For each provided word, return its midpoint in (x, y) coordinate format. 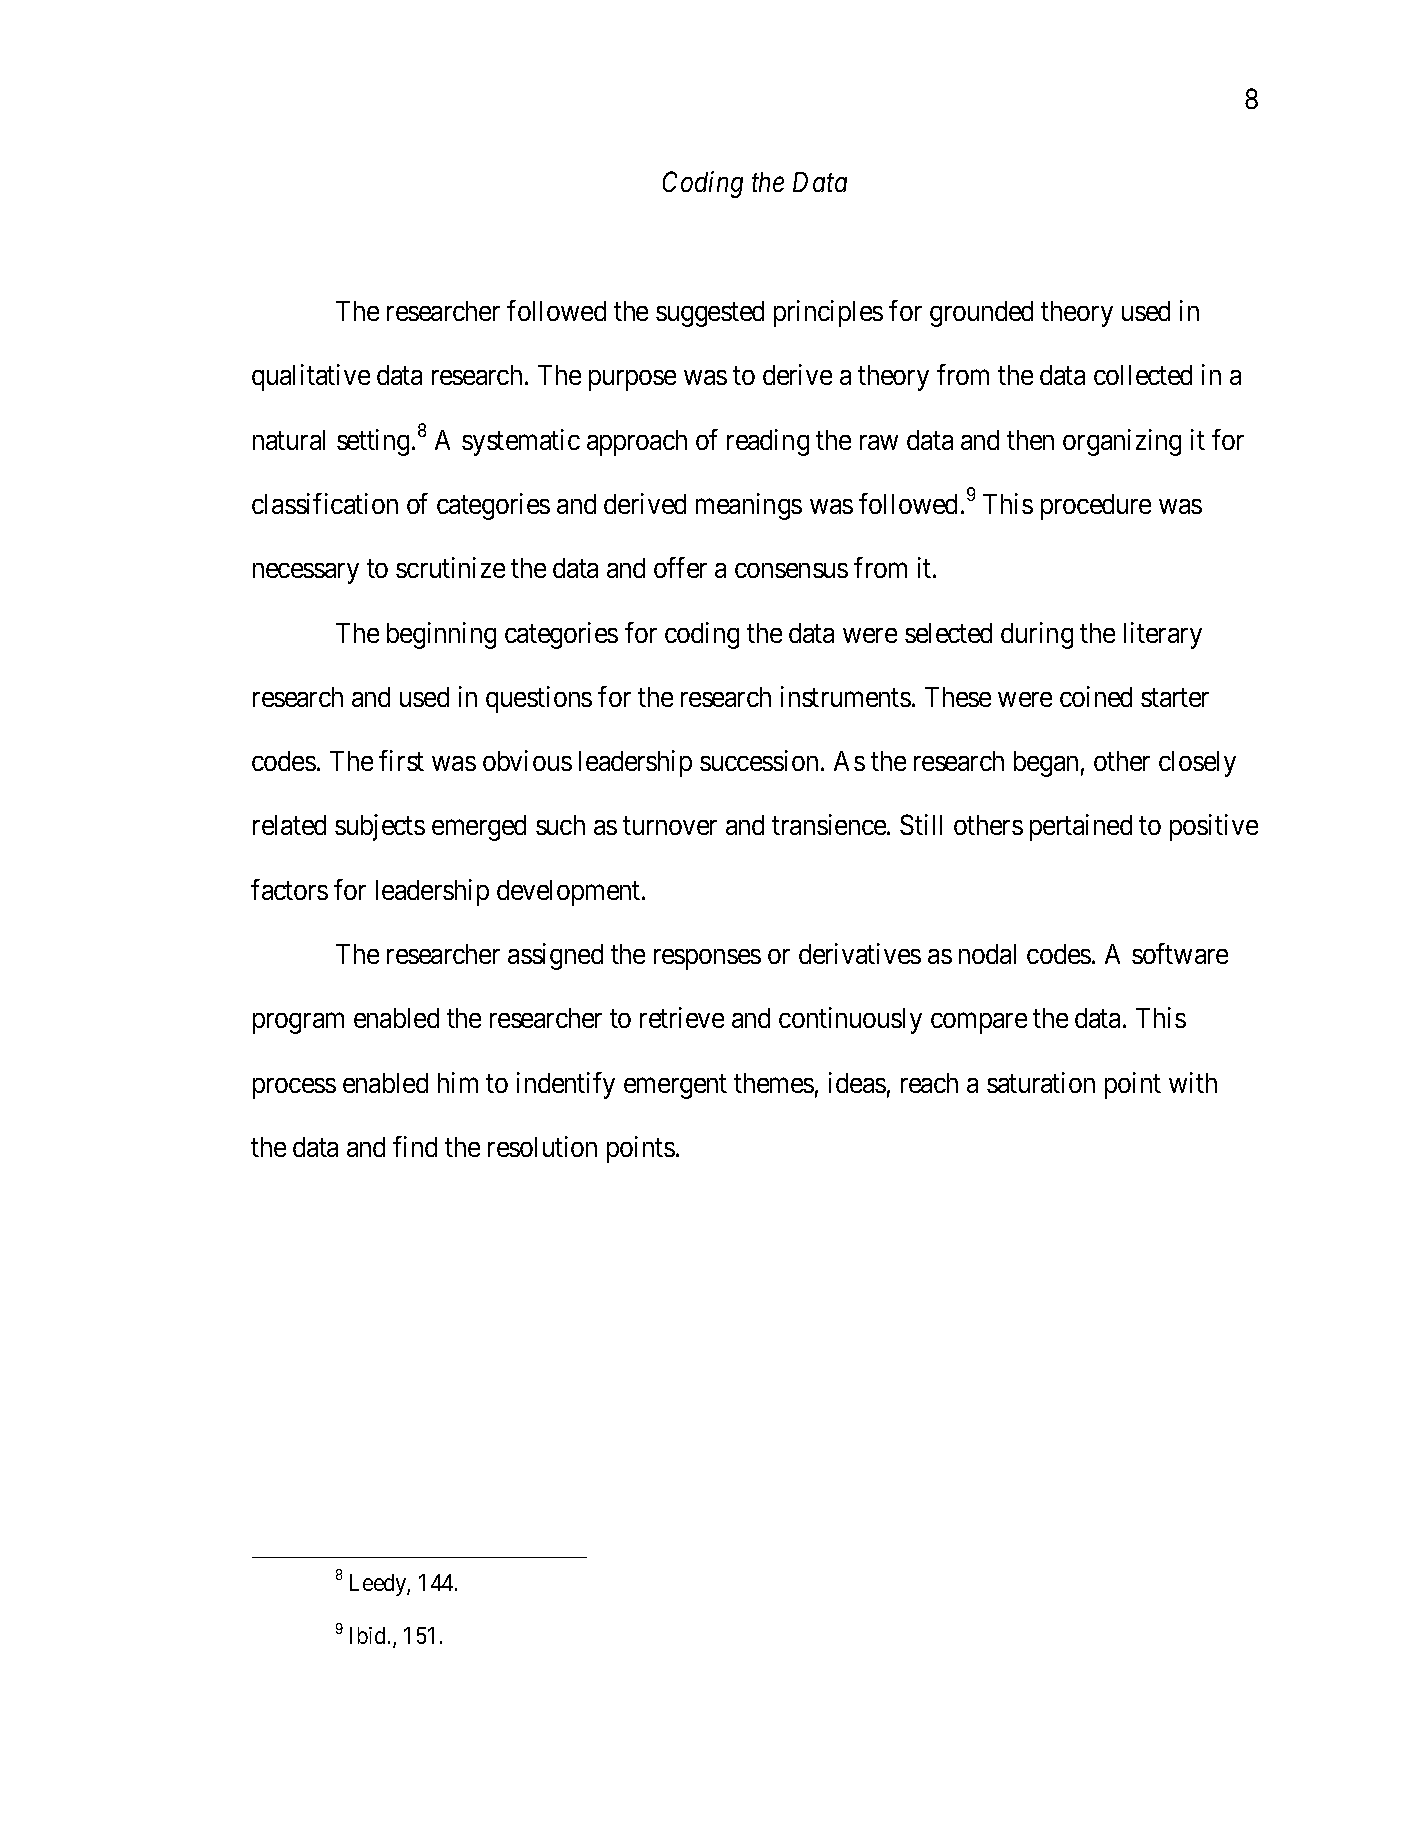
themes (774, 1083)
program (298, 1024)
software (1180, 953)
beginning (441, 635)
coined (1096, 696)
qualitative (311, 377)
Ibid (369, 1635)
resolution (542, 1146)
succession (759, 760)
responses (707, 959)
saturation (1041, 1082)
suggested (710, 314)
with (1193, 1082)
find (415, 1146)
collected (1143, 375)
